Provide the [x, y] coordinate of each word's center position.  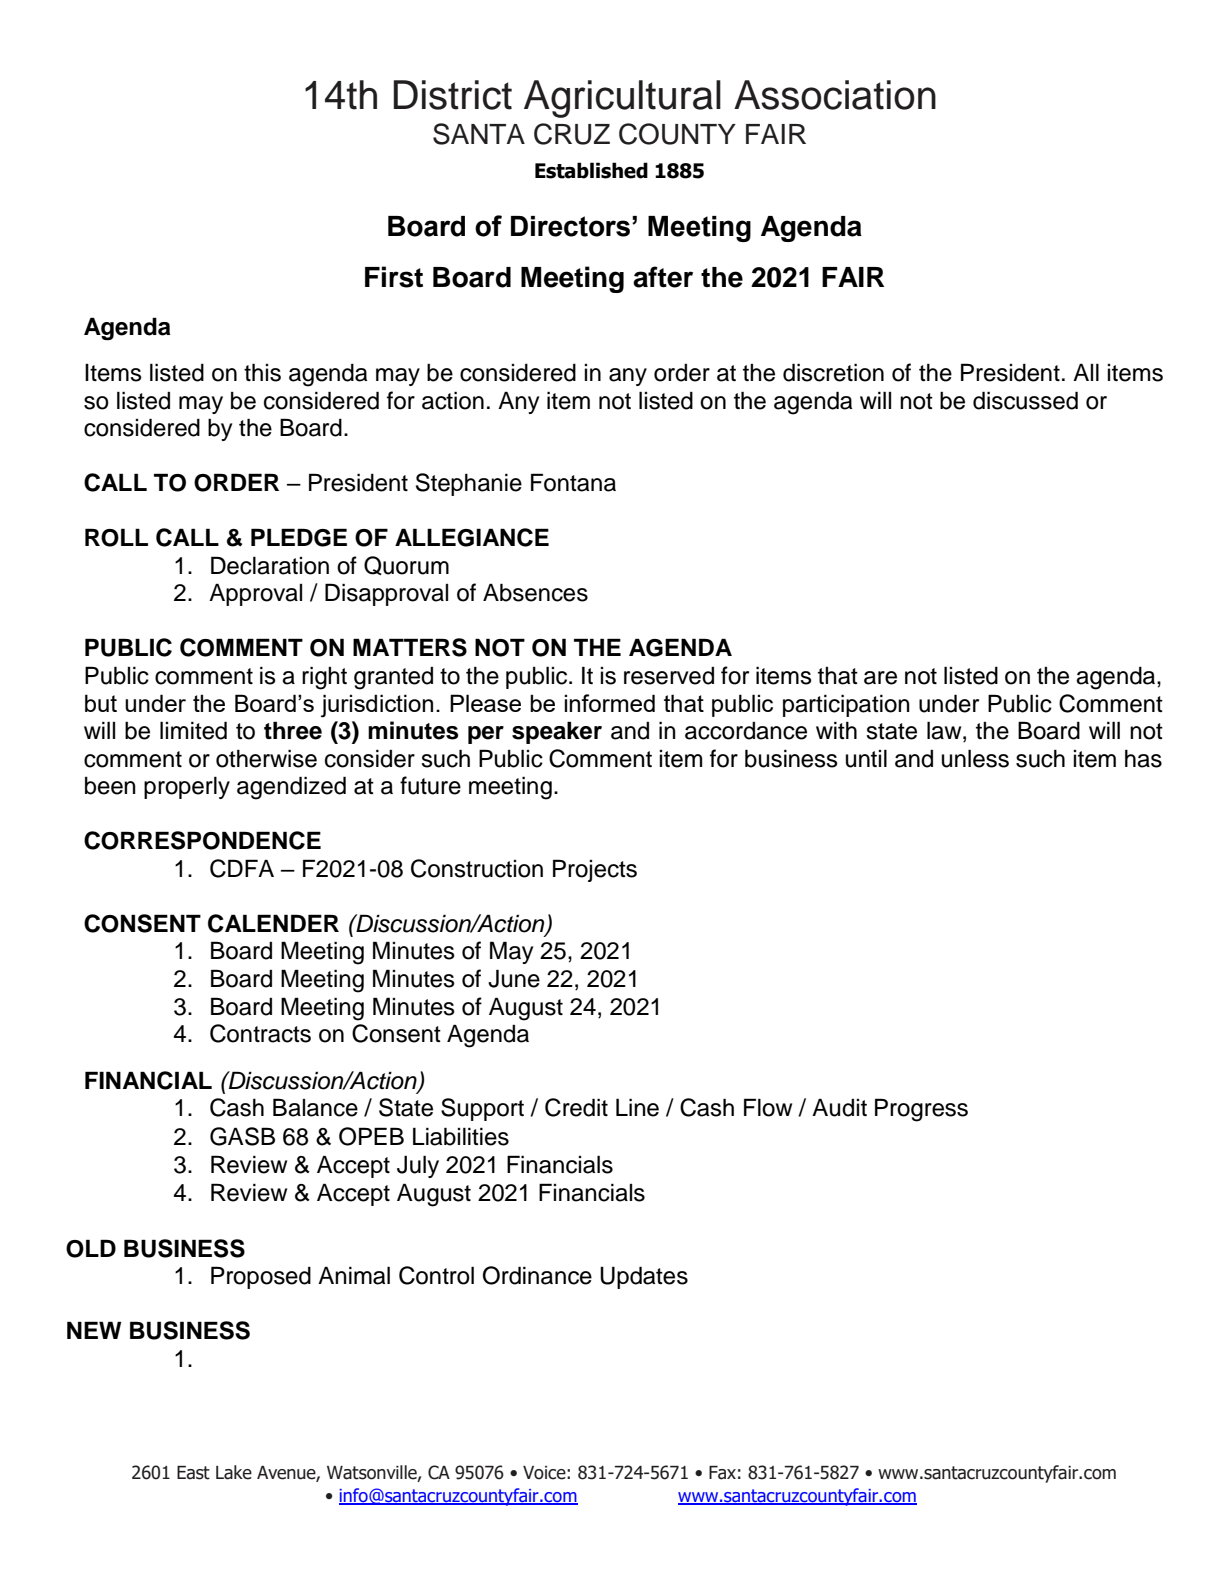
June [514, 978]
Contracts [260, 1033]
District [452, 95]
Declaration [270, 565]
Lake [234, 1472]
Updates [644, 1277]
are [880, 678]
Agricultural [622, 99]
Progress [921, 1110]
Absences [535, 592]
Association [835, 95]
